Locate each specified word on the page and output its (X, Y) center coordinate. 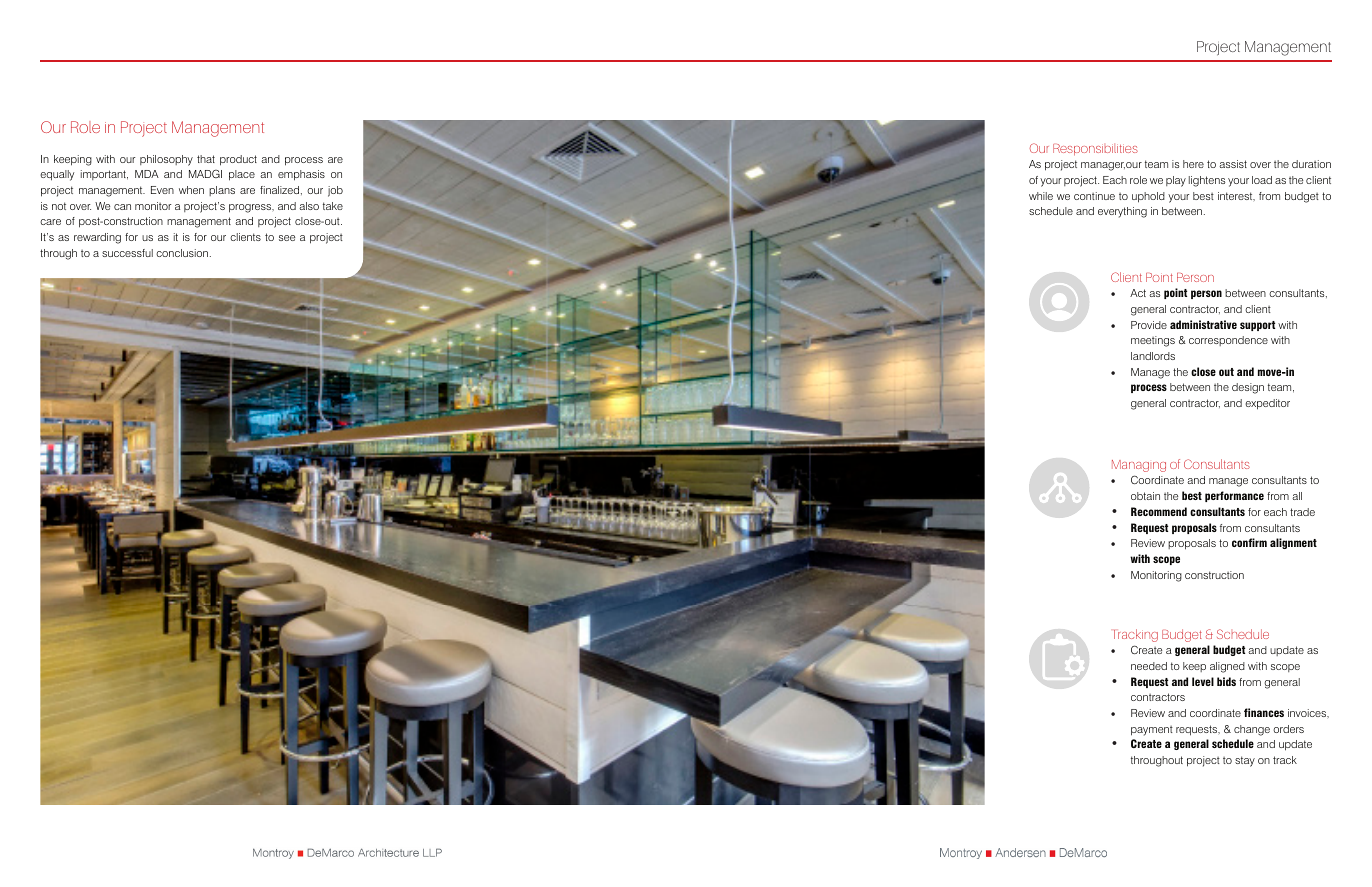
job (335, 191)
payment (1152, 731)
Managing (1139, 466)
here (1193, 164)
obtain (1145, 496)
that (206, 159)
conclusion (183, 253)
